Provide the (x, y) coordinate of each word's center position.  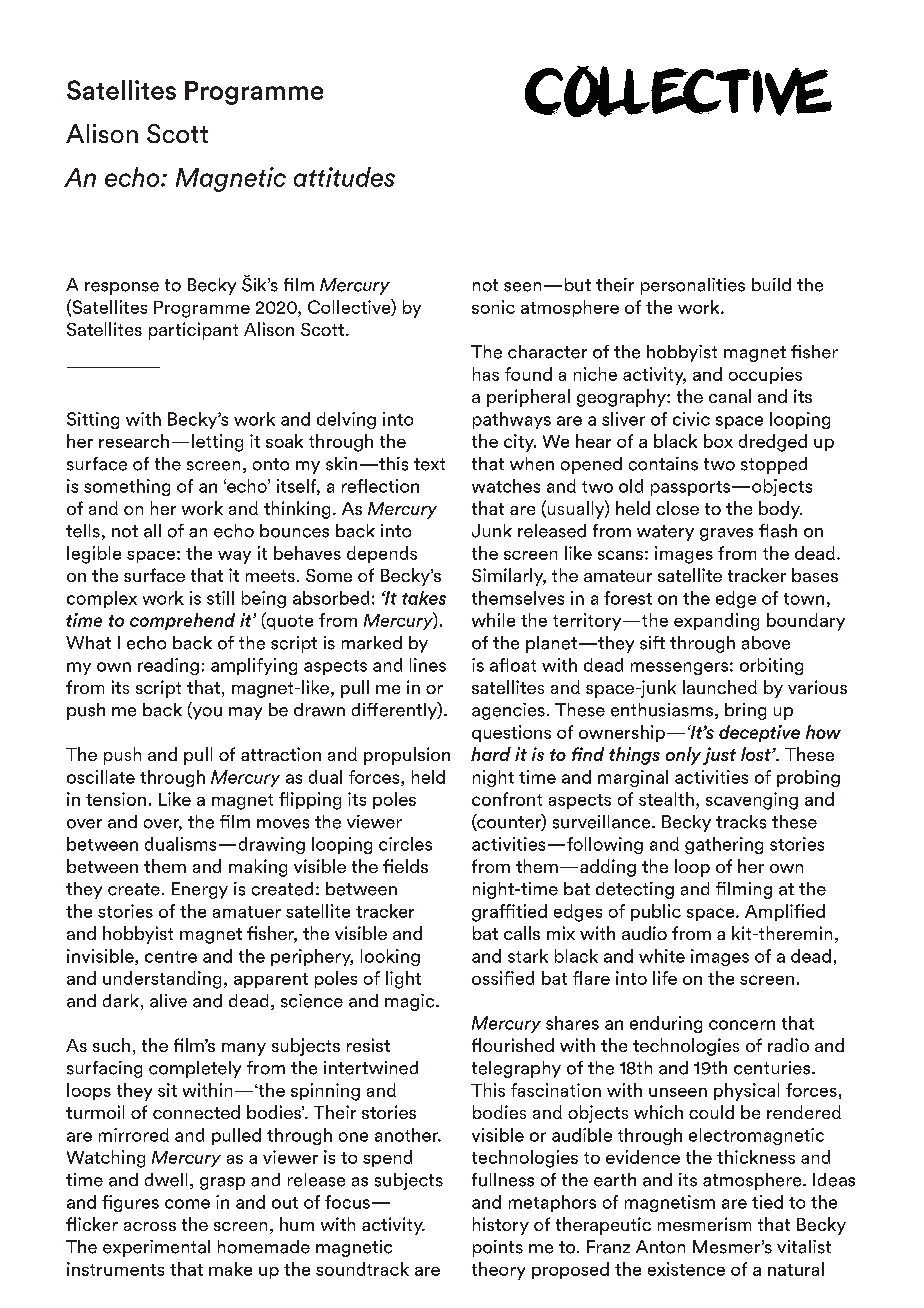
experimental (156, 1248)
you (206, 713)
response (122, 288)
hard (491, 754)
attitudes (344, 177)
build (771, 284)
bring (745, 711)
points (498, 1248)
